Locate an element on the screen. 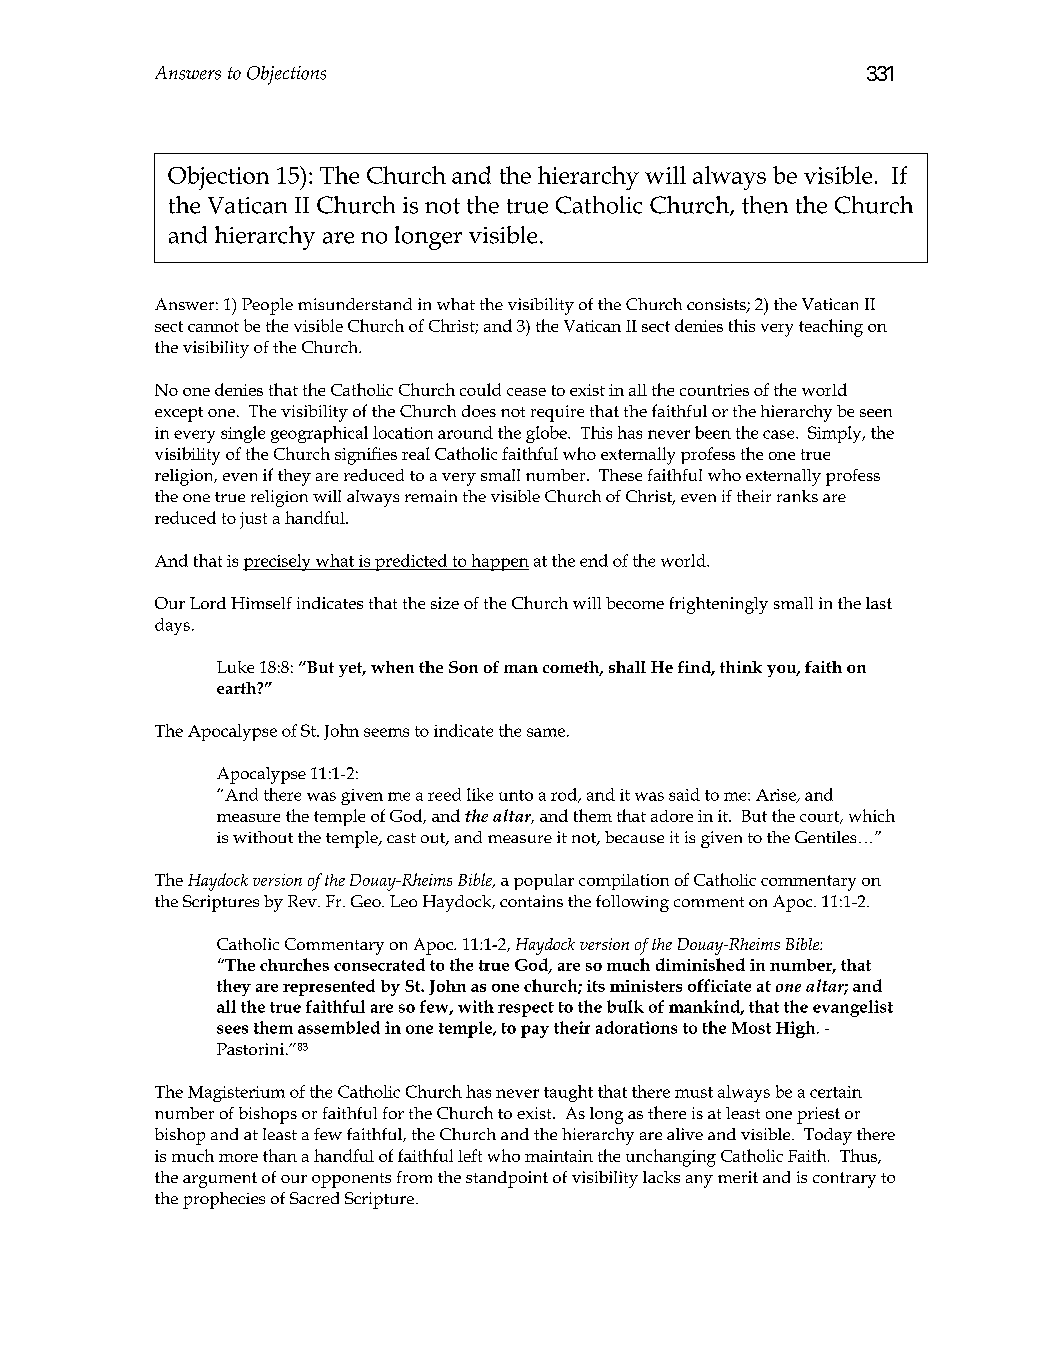 The width and height of the screenshot is (1051, 1360). respect is located at coordinates (526, 1009).
